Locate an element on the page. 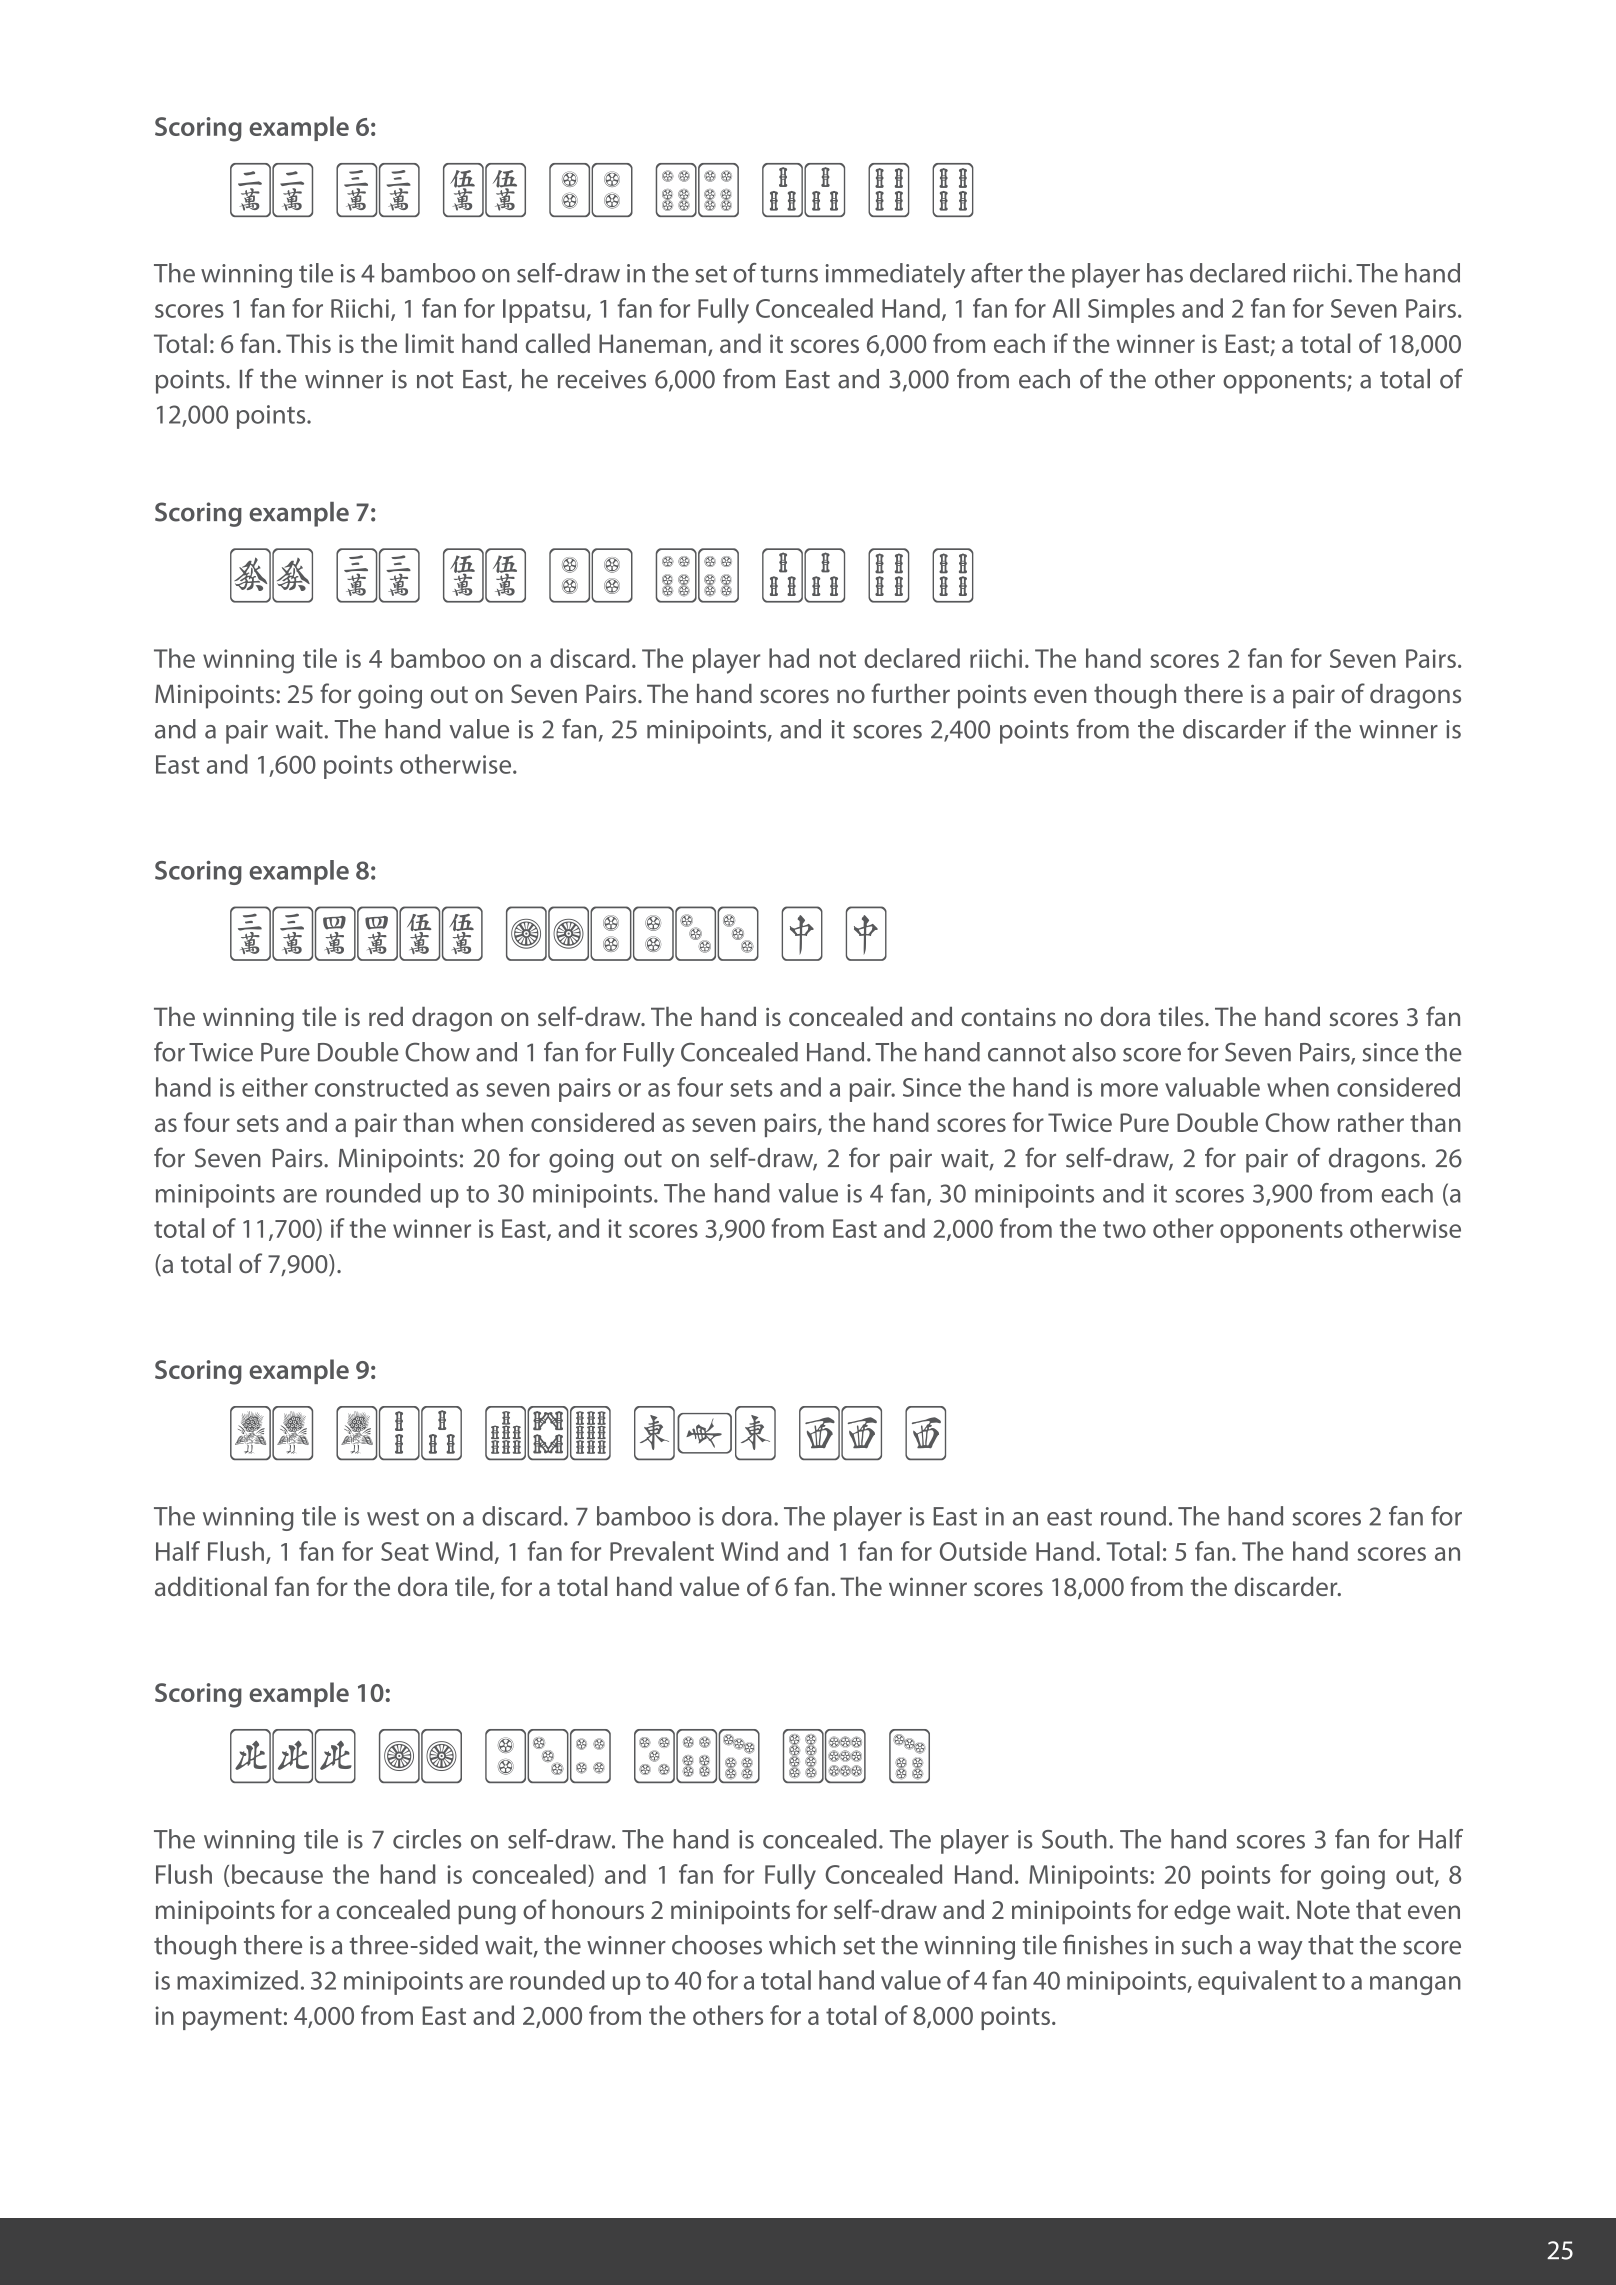 This image has width=1616, height=2285. has is located at coordinates (1165, 273).
